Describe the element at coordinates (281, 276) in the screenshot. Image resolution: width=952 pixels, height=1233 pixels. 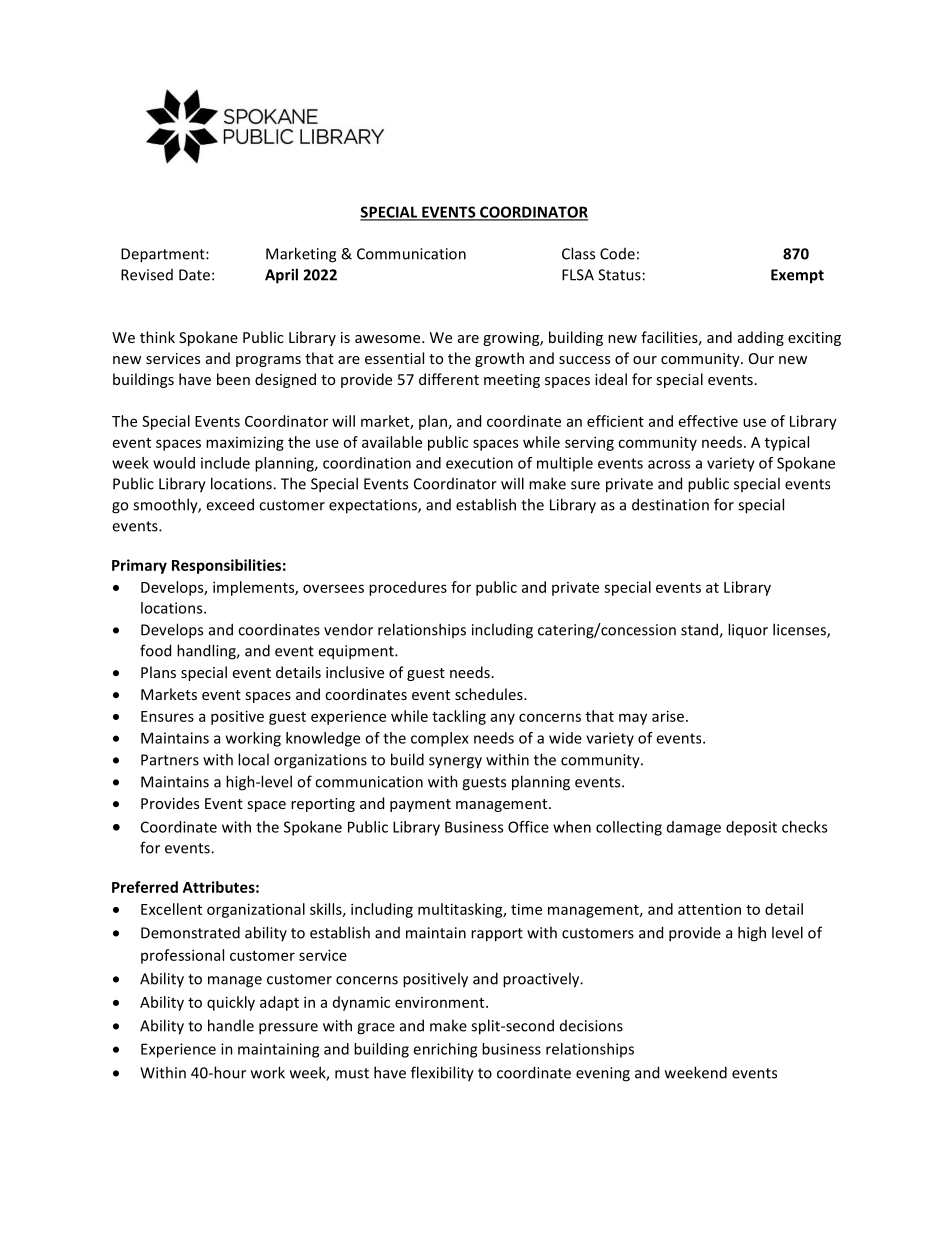
I see `April` at that location.
